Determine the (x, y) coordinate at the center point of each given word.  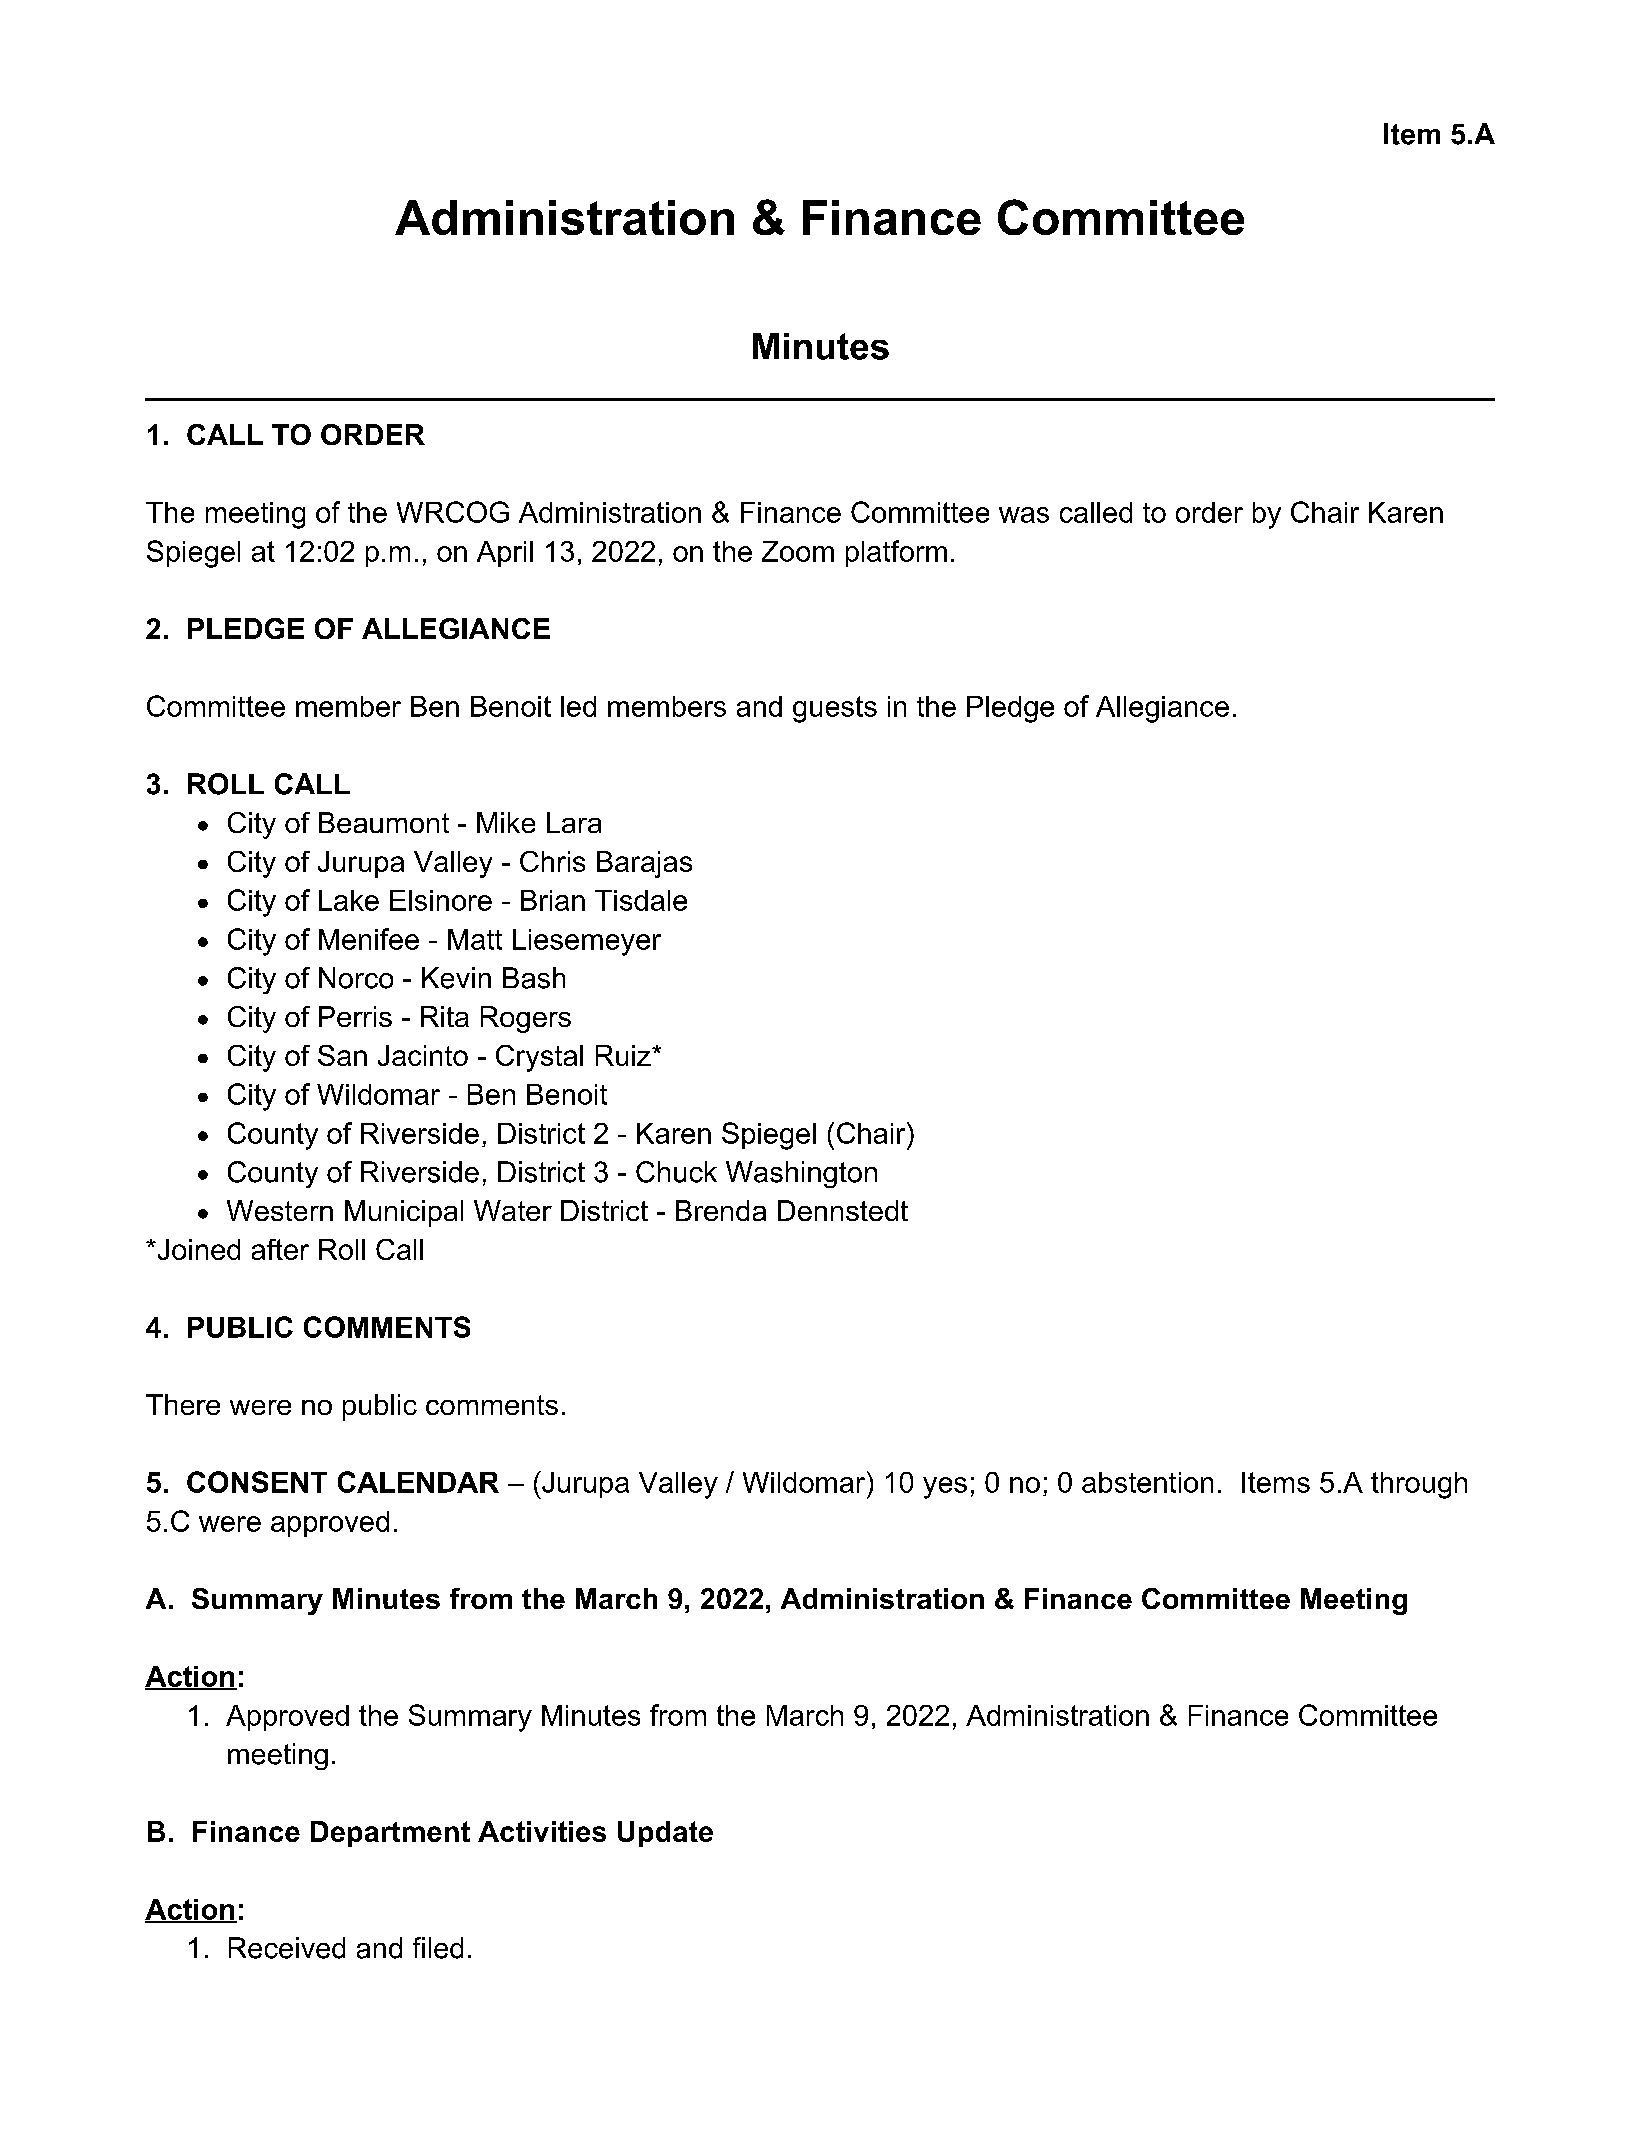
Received (287, 1948)
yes (945, 1488)
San (342, 1055)
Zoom (798, 551)
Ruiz (624, 1055)
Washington (801, 1174)
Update (665, 1834)
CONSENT (257, 1482)
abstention (1147, 1482)
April (505, 554)
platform (896, 553)
